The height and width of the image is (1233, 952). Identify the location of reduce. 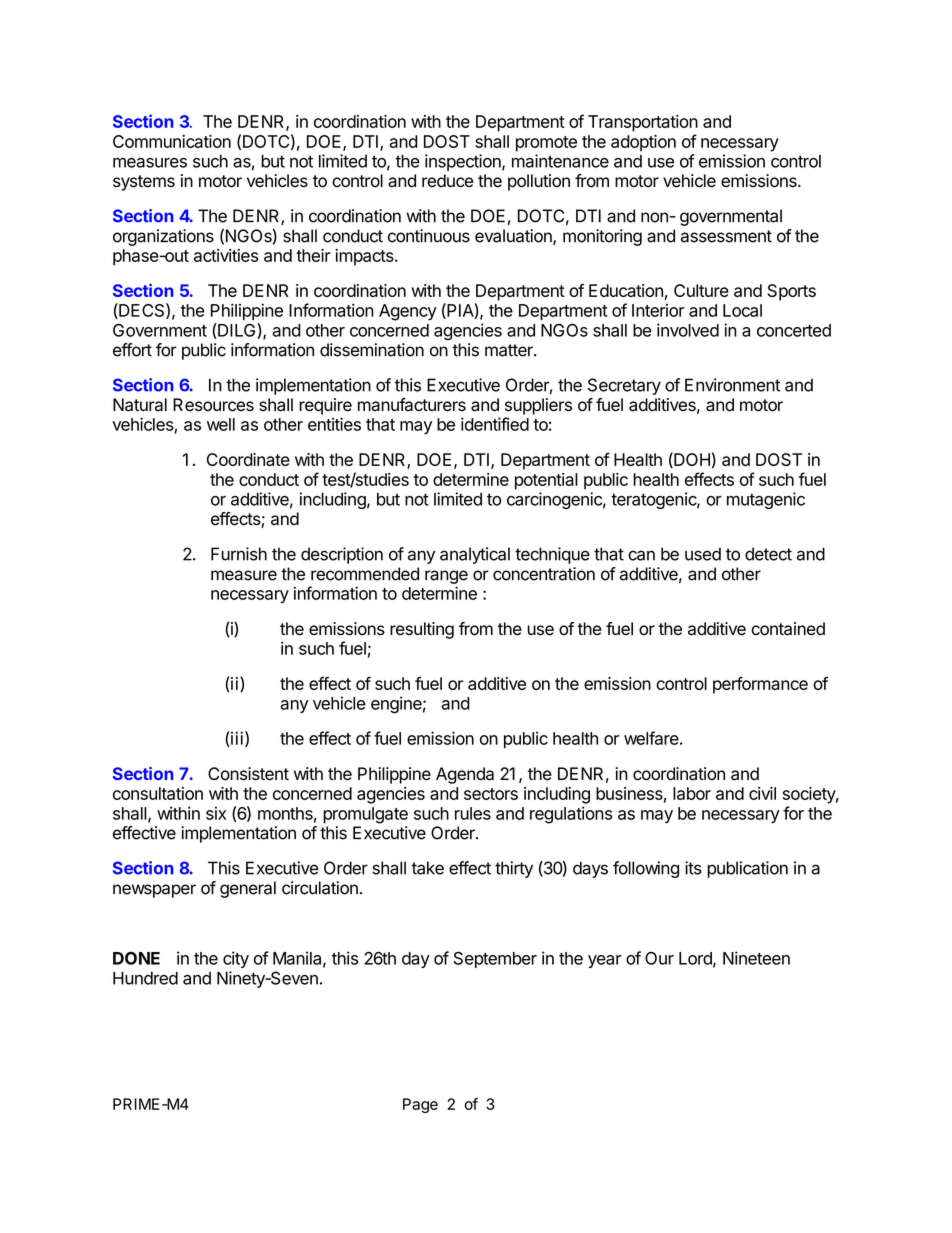
(447, 181).
